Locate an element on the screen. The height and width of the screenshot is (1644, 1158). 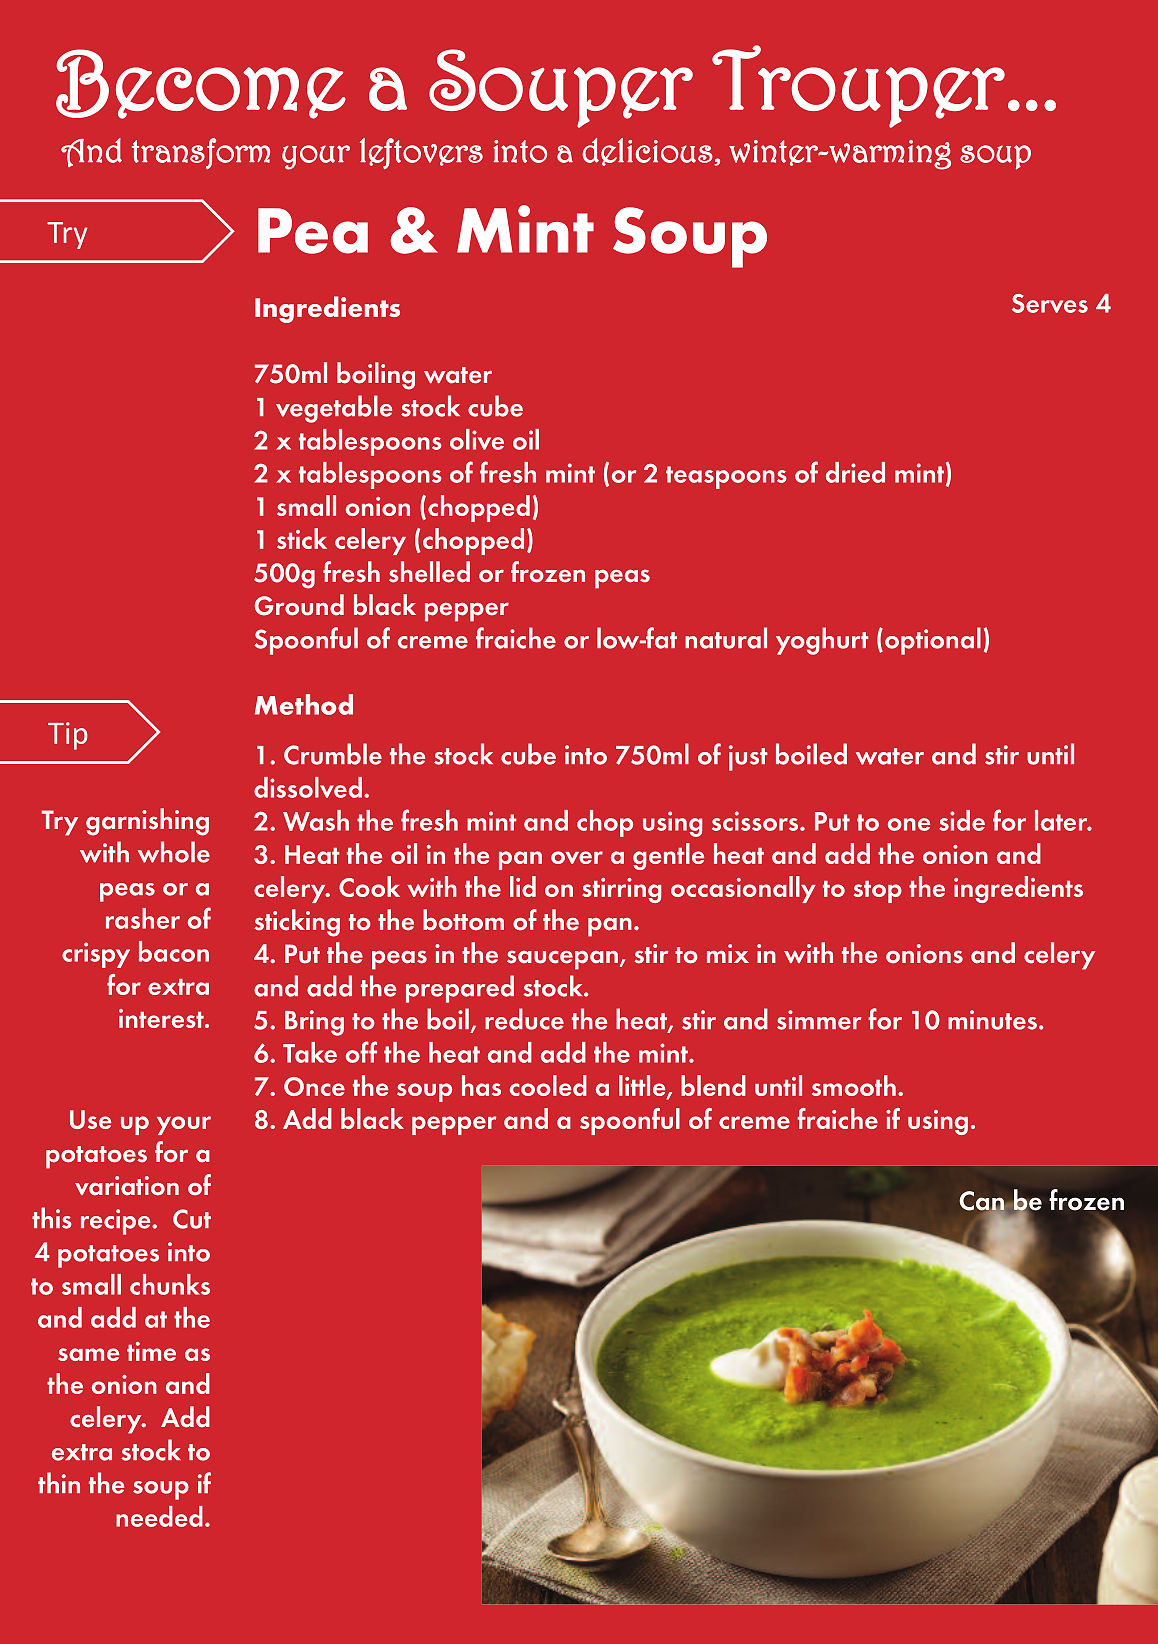
cooled is located at coordinates (548, 1085).
